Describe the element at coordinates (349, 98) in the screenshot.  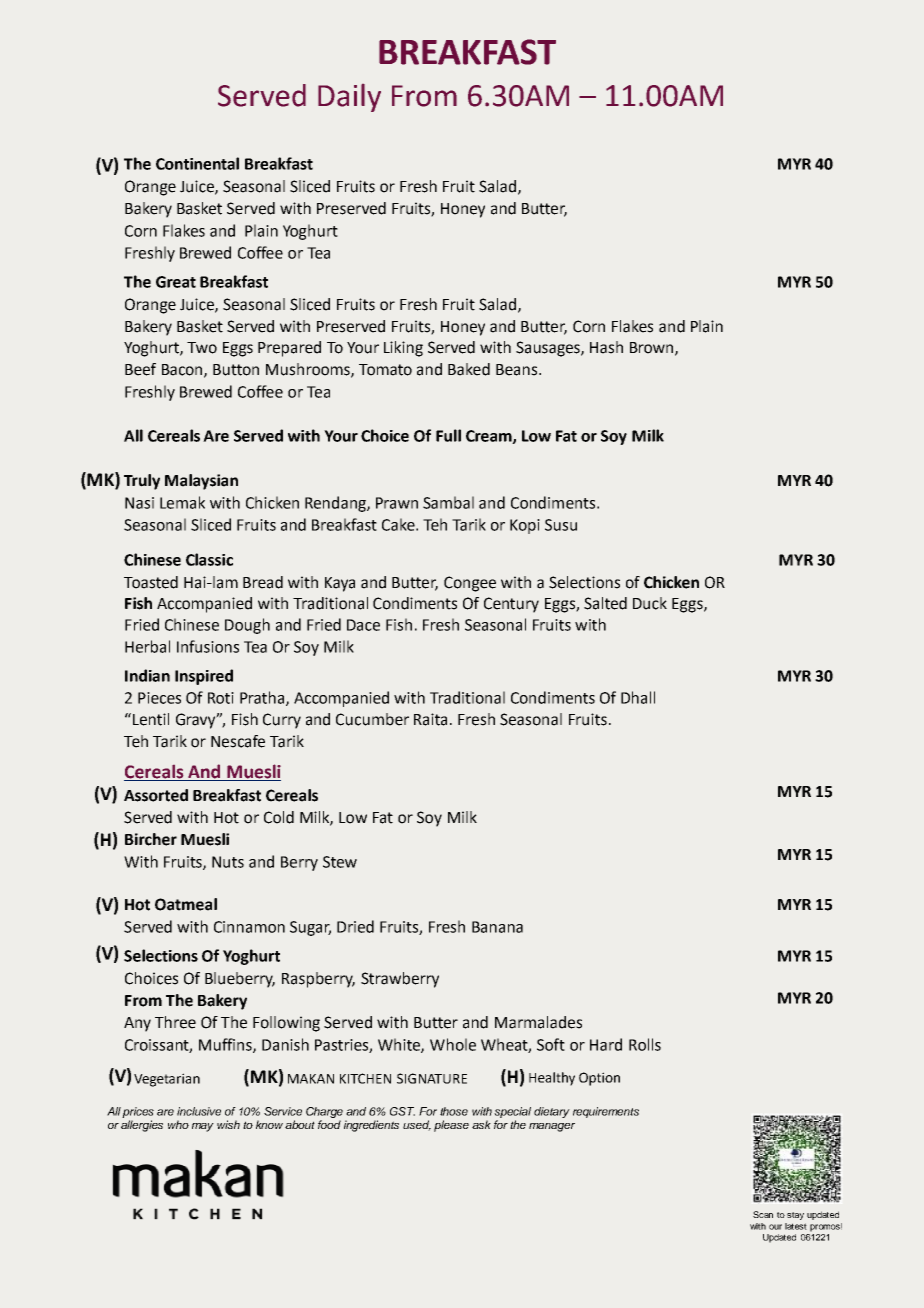
I see `Daily` at that location.
